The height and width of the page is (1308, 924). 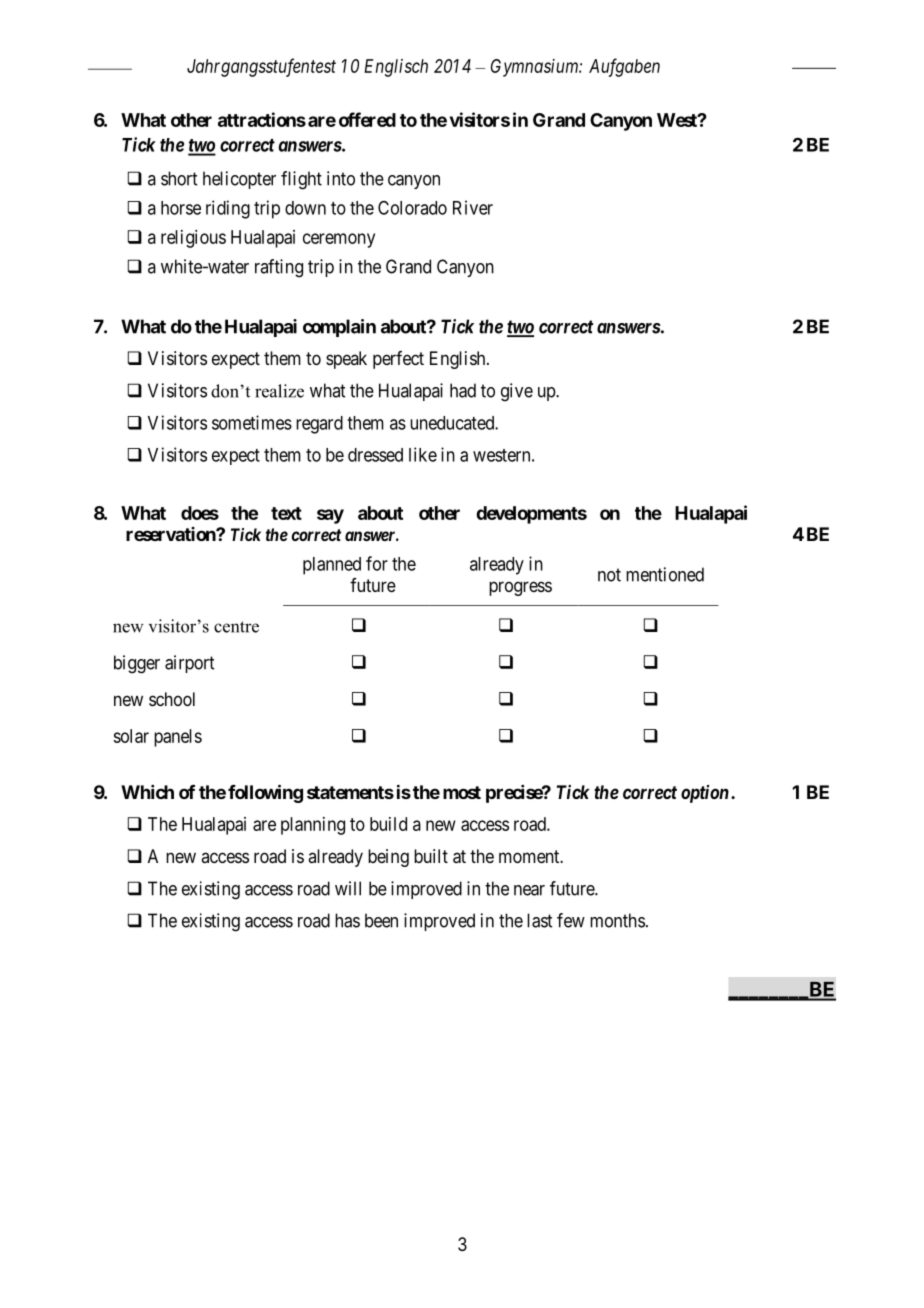 I want to click on been, so click(x=381, y=920).
